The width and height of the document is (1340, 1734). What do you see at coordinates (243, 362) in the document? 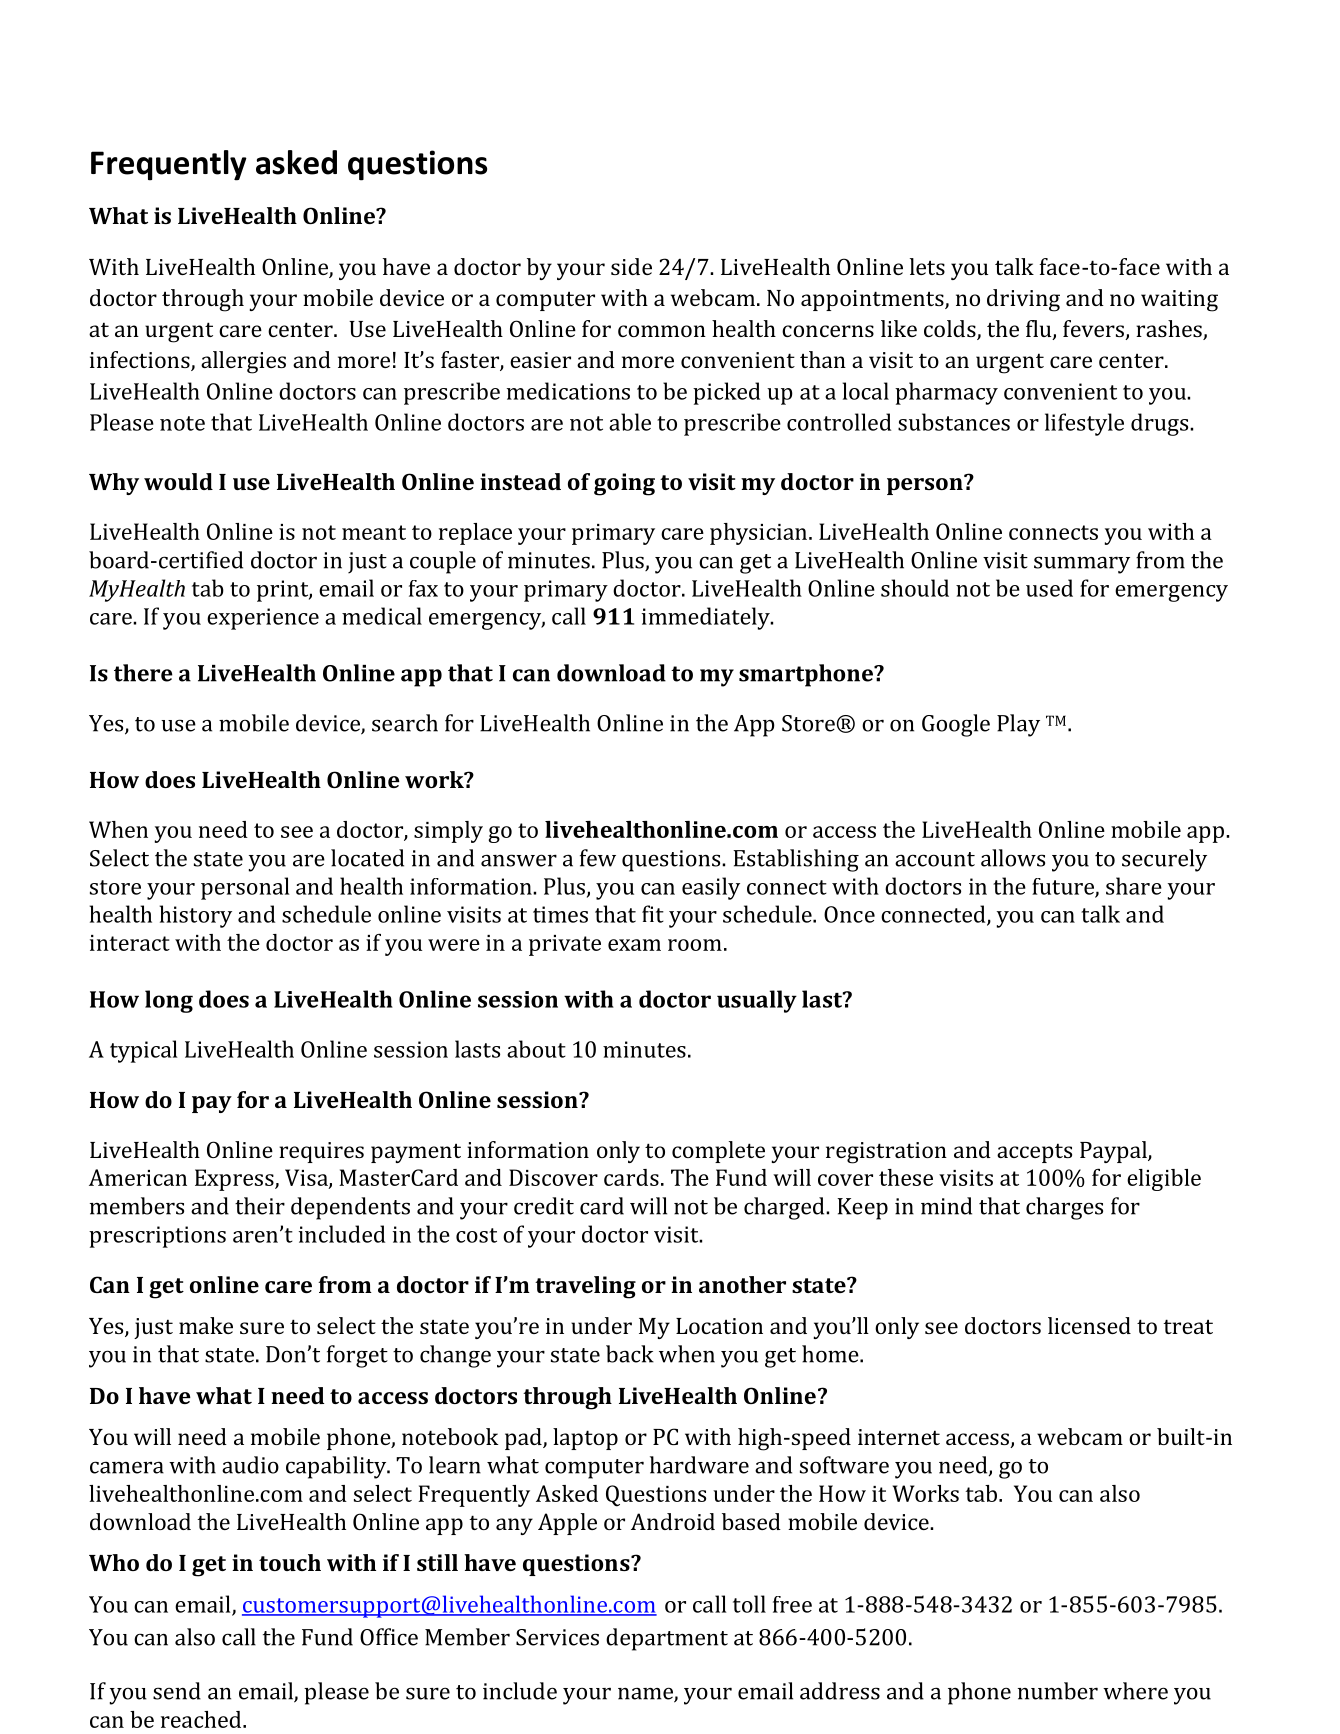
I see `allergies` at bounding box center [243, 362].
